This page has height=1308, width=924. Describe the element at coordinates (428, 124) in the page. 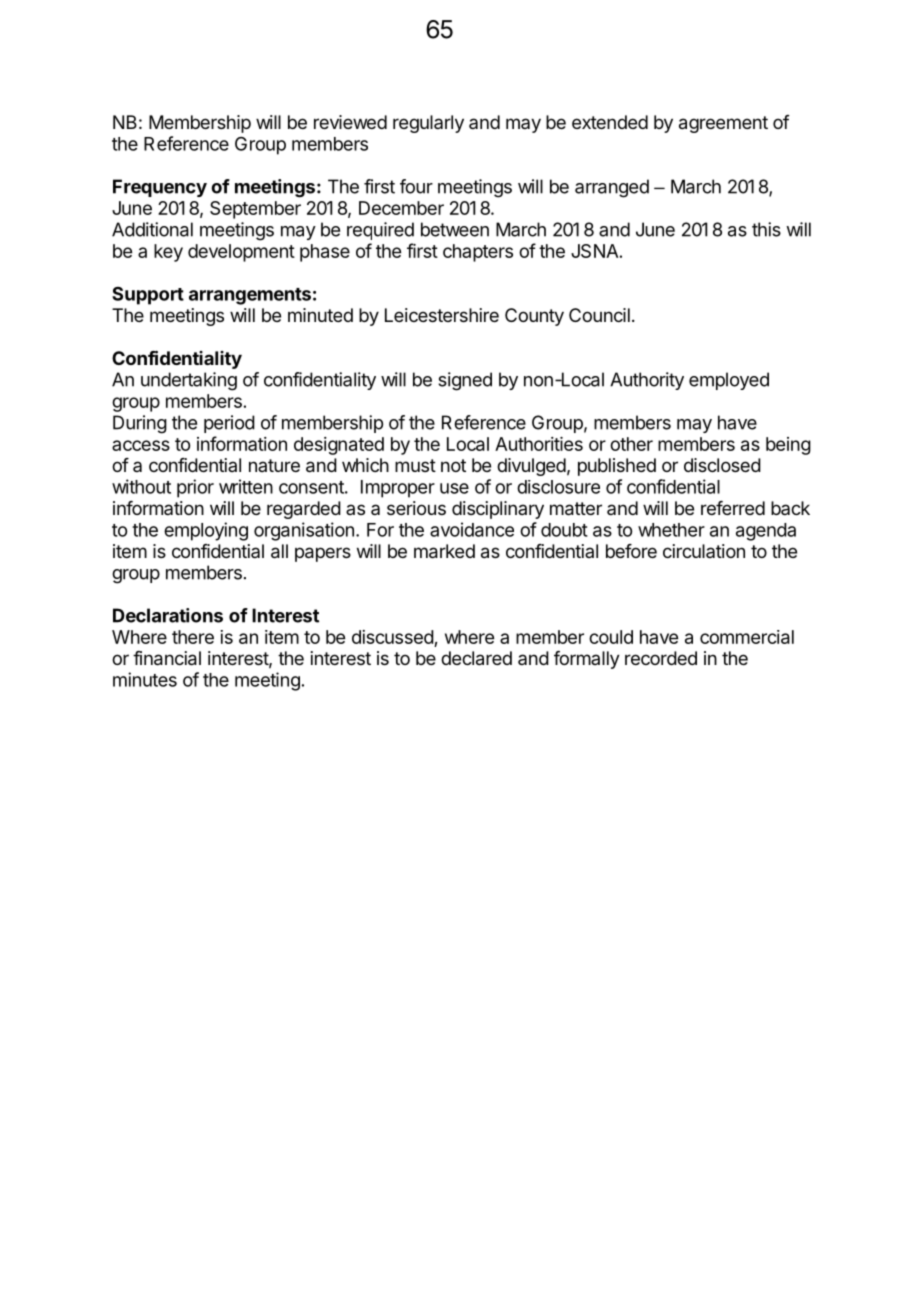

I see `regularly` at that location.
